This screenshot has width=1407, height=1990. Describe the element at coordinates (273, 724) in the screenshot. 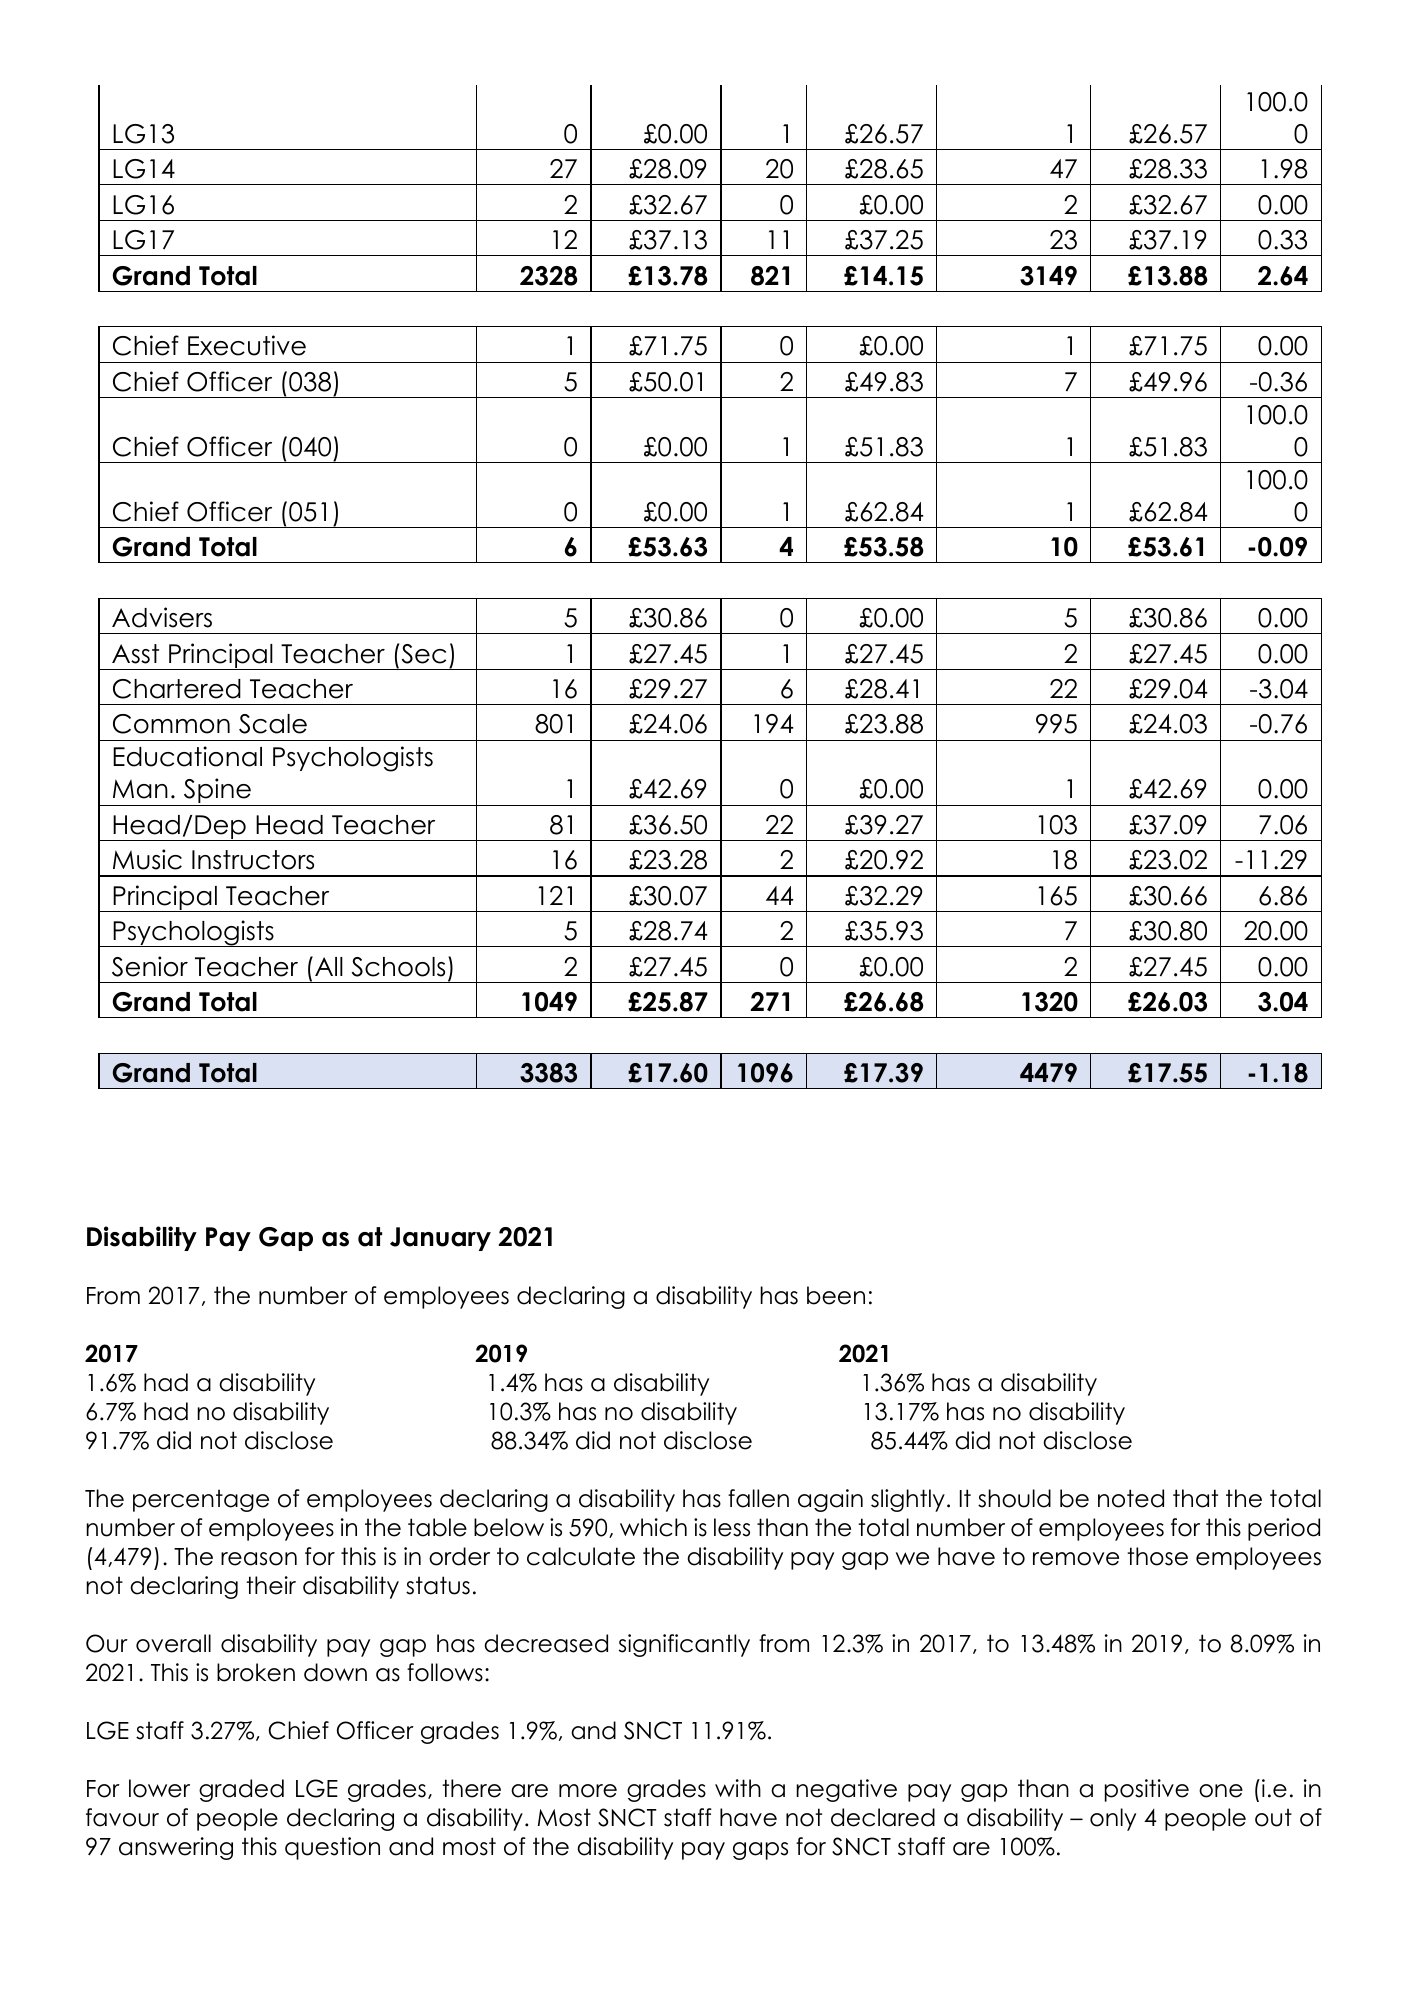

I see `Scale` at that location.
